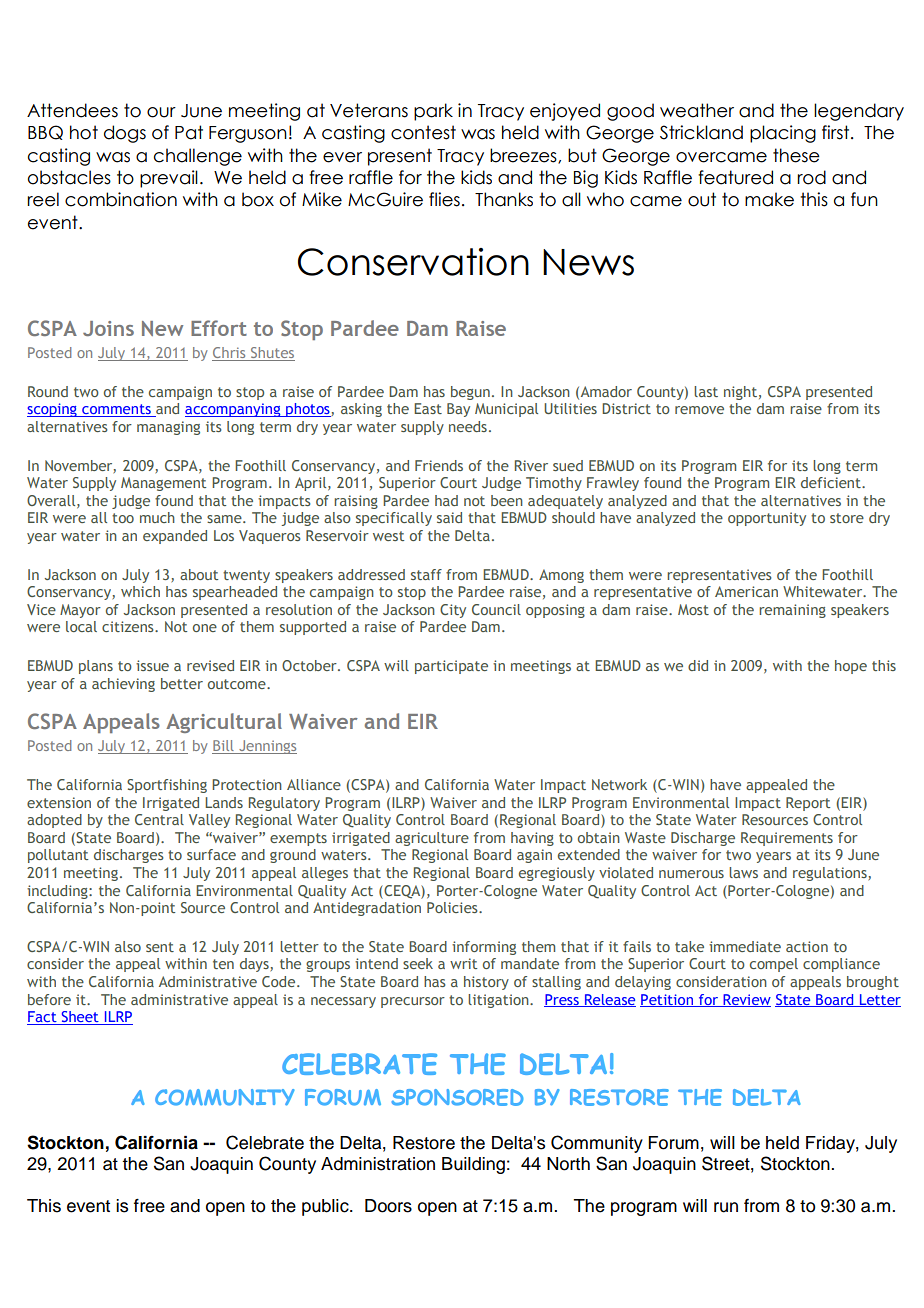 The width and height of the screenshot is (924, 1308). I want to click on run, so click(726, 1207).
